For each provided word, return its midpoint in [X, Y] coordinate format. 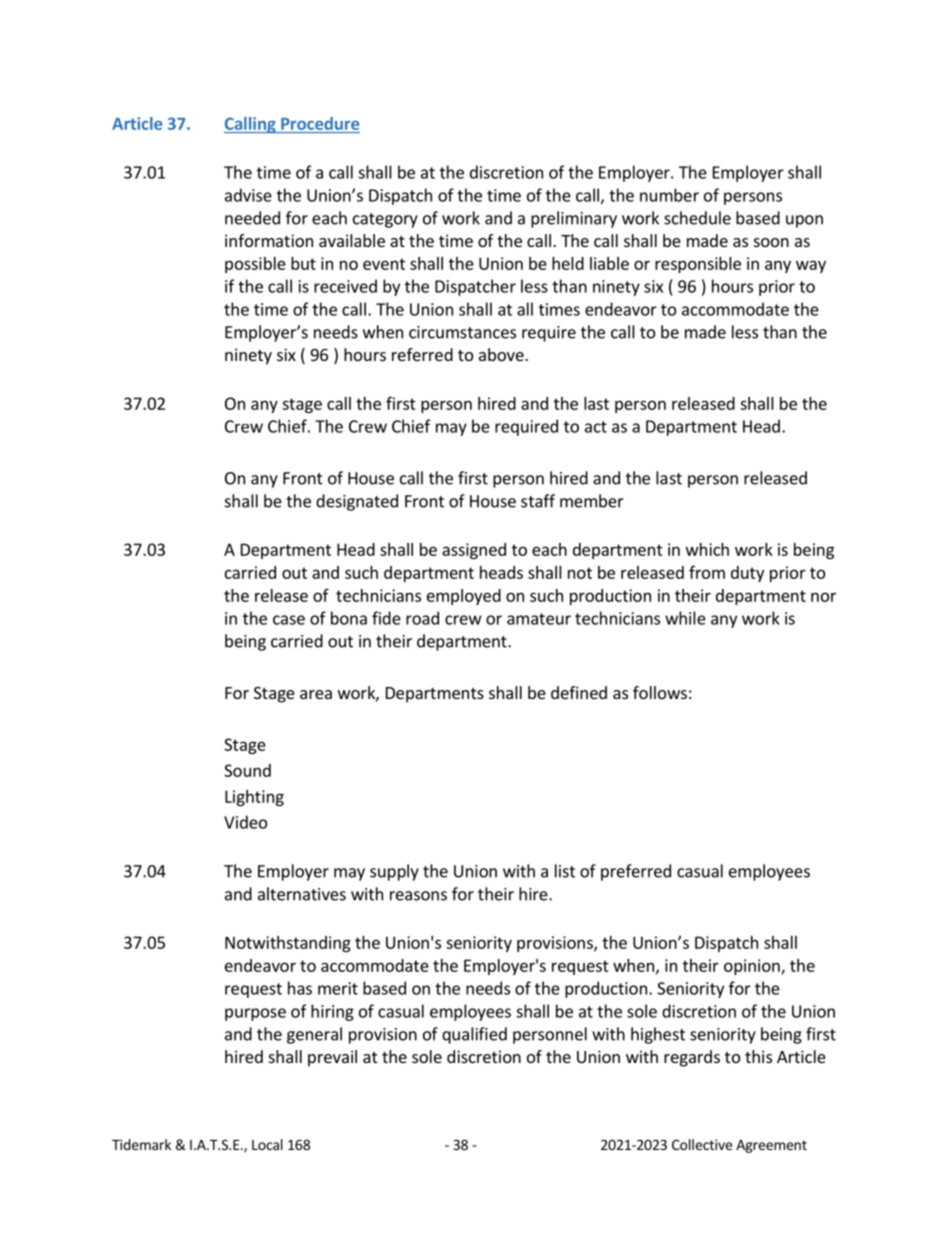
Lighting [254, 798]
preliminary [574, 219]
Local [267, 1144]
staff [538, 501]
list [565, 871]
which [707, 549]
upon [804, 221]
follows [660, 692]
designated [357, 502]
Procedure [320, 123]
